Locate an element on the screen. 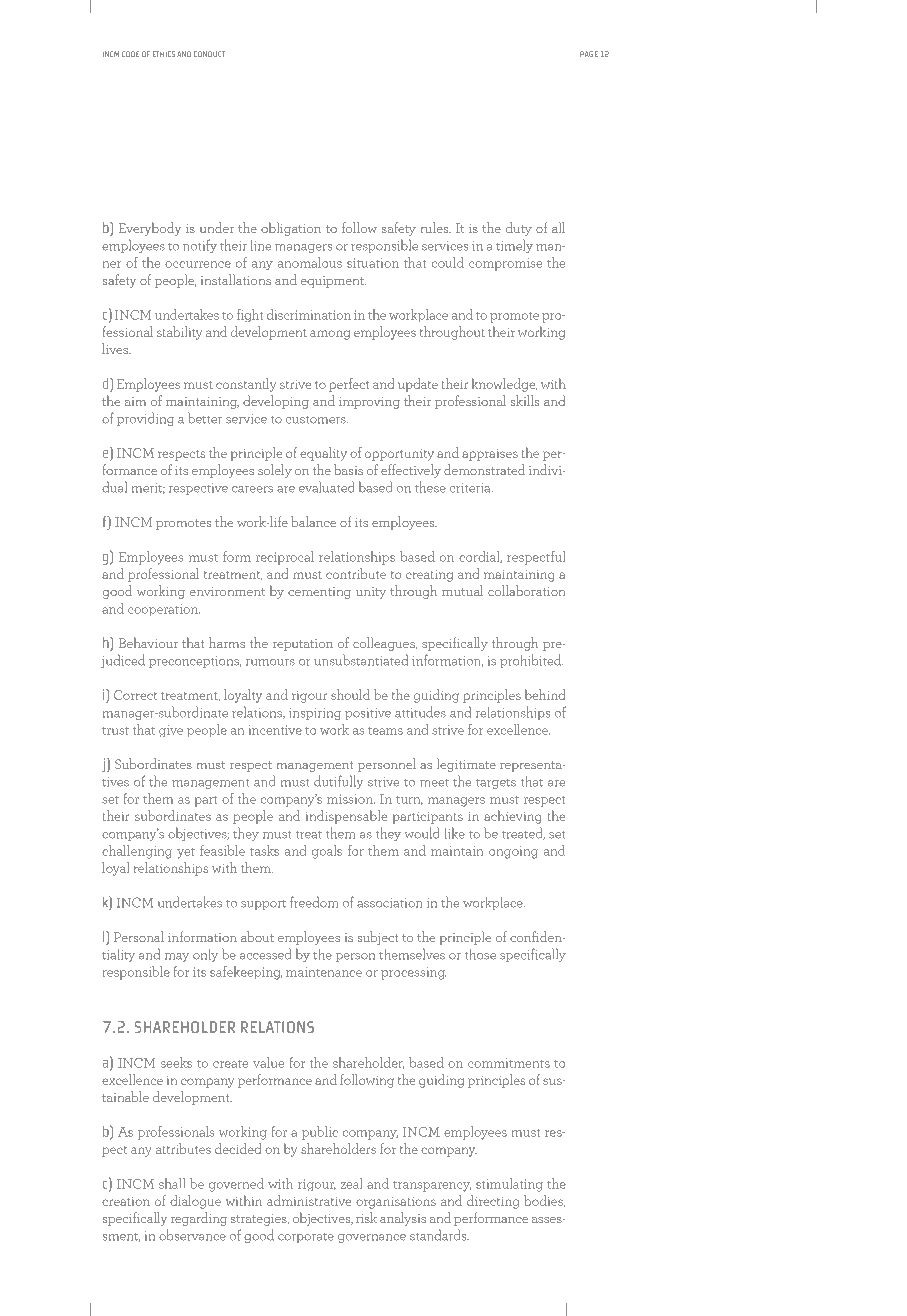 This screenshot has width=907, height=1316. Ethics is located at coordinates (164, 54).
